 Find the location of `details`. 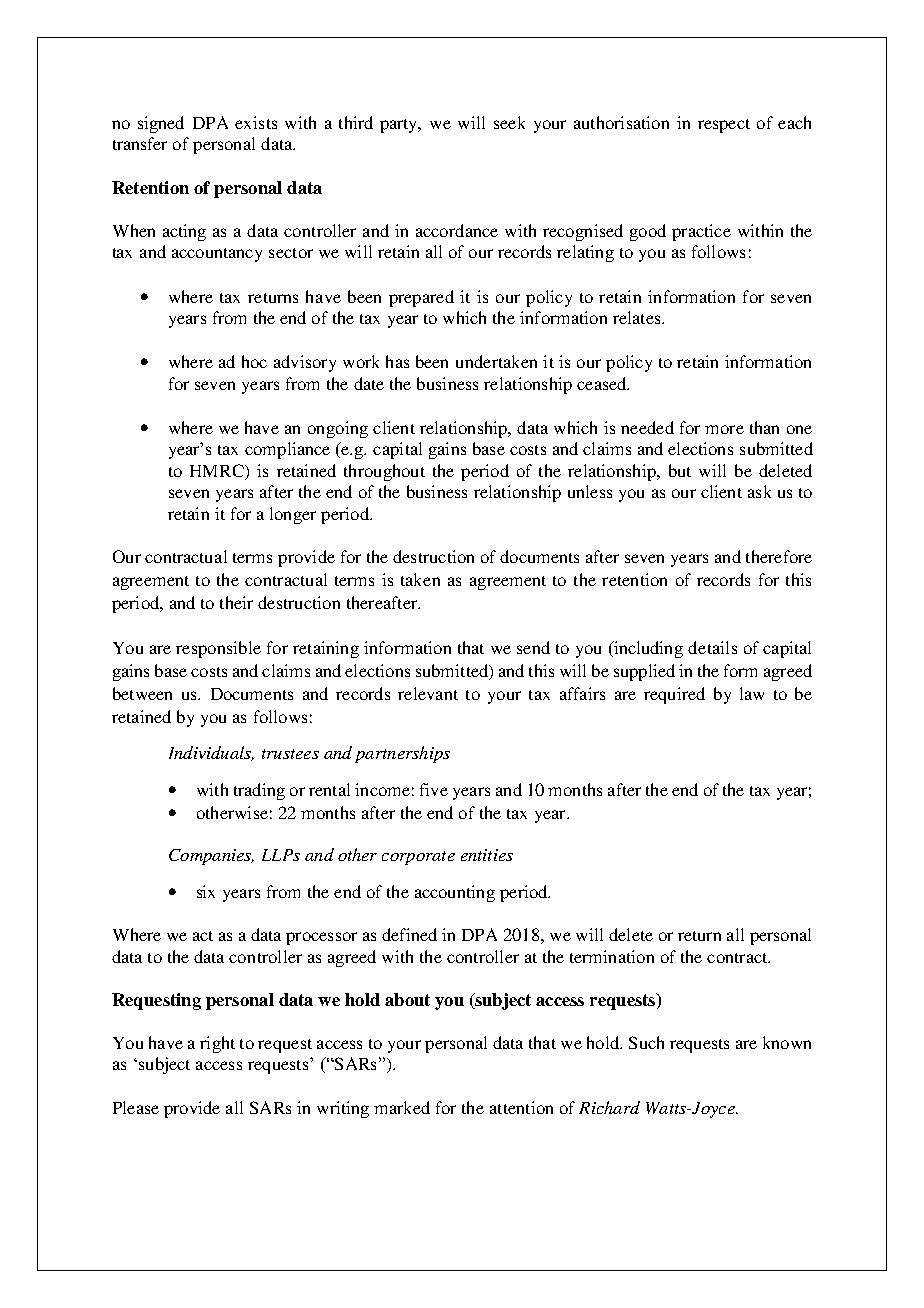

details is located at coordinates (712, 647).
